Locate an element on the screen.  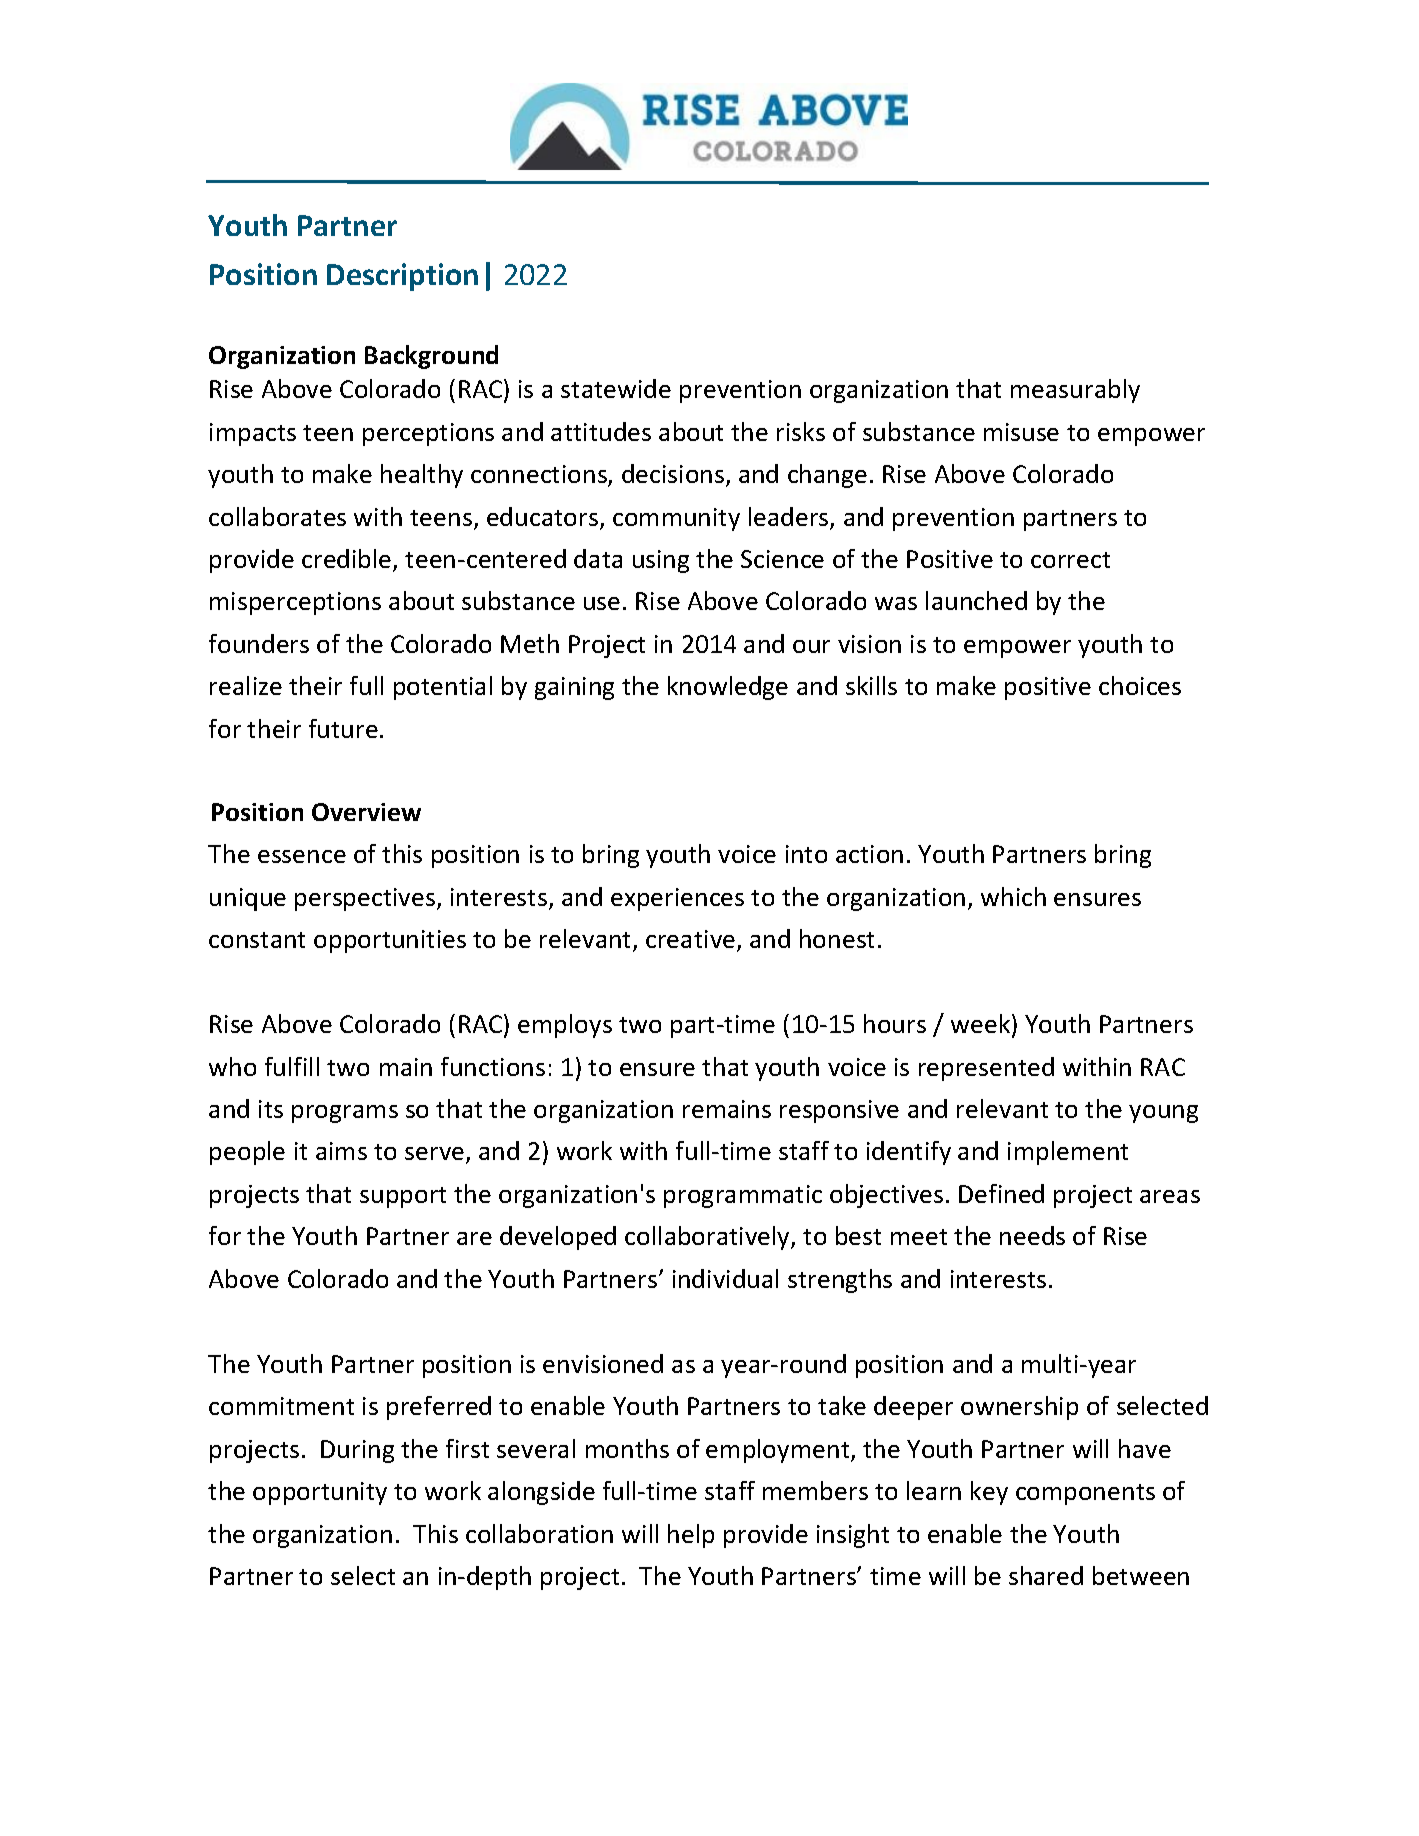
measurably is located at coordinates (1075, 391).
